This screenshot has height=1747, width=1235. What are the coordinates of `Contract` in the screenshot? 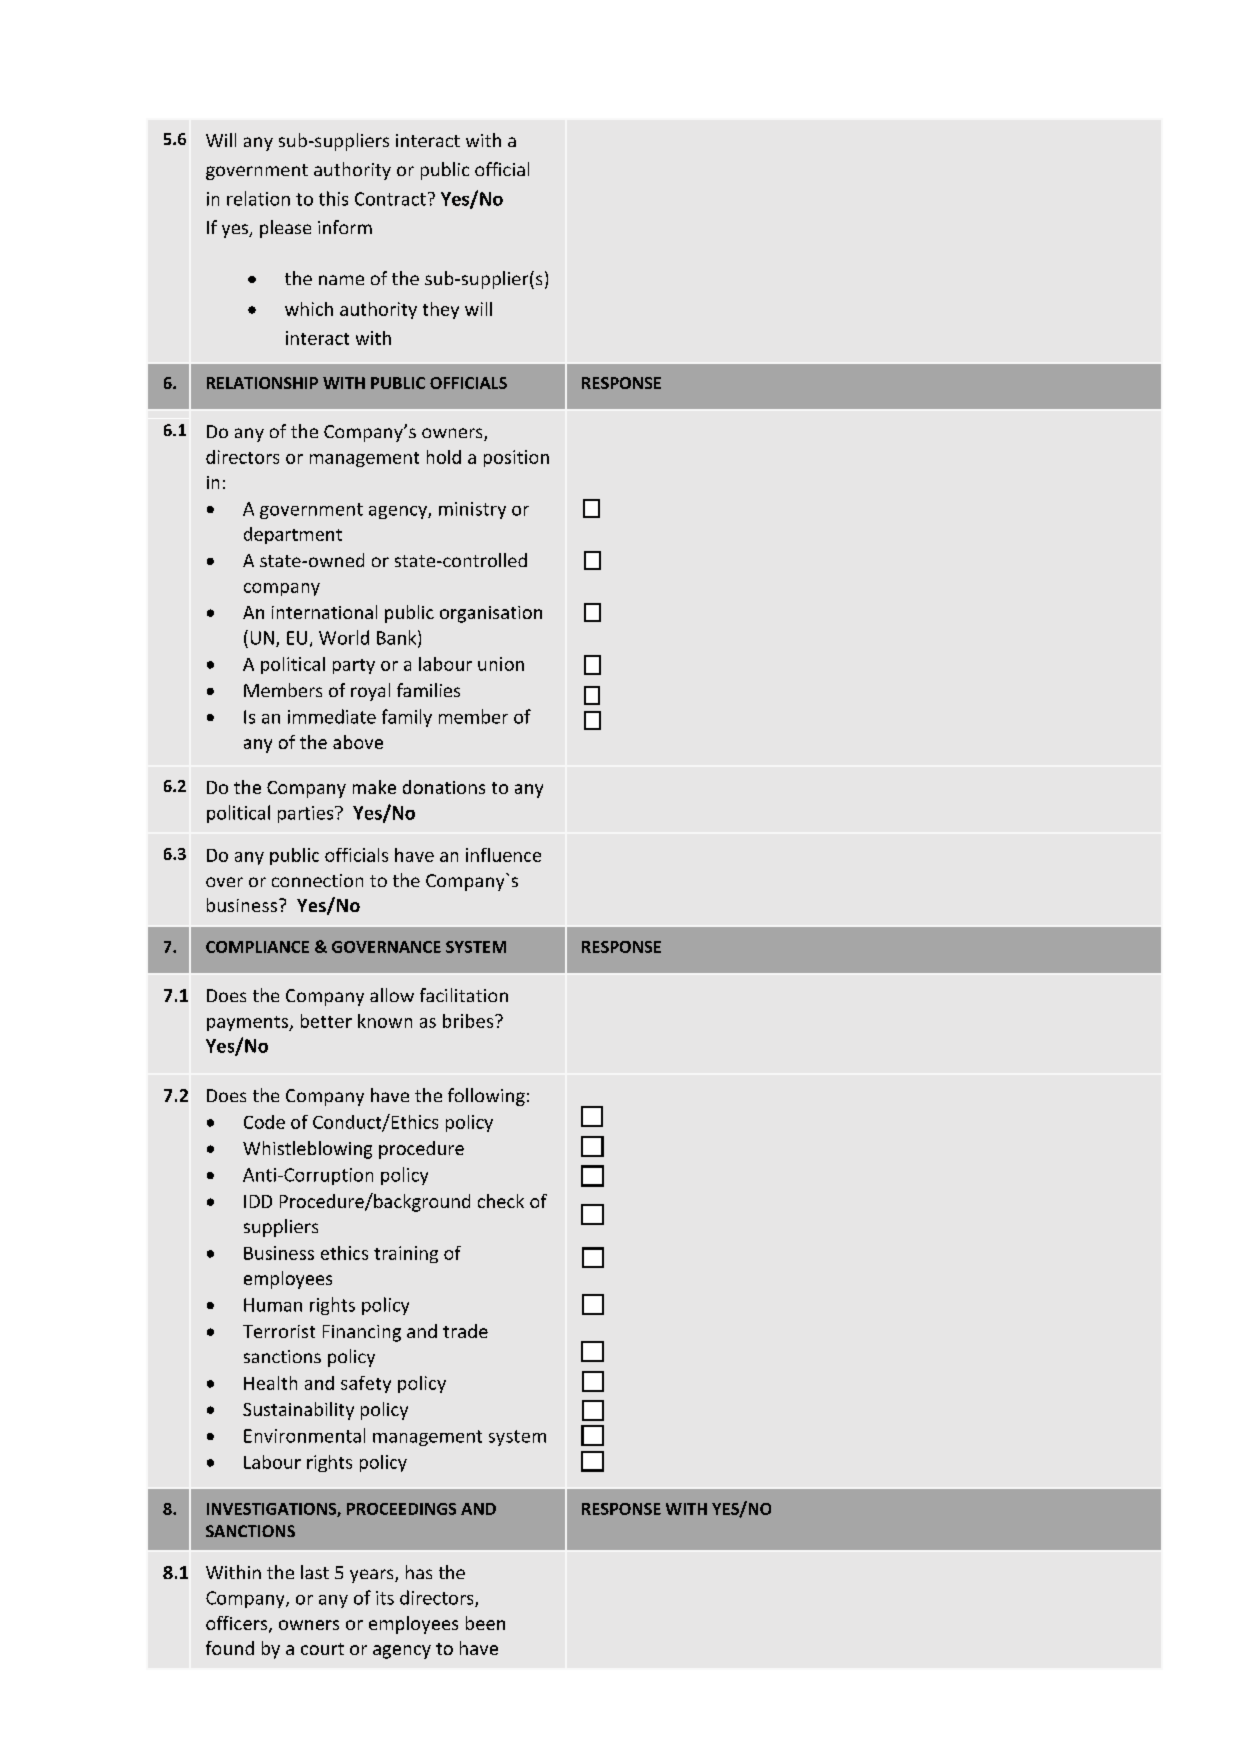 It's located at (390, 199).
